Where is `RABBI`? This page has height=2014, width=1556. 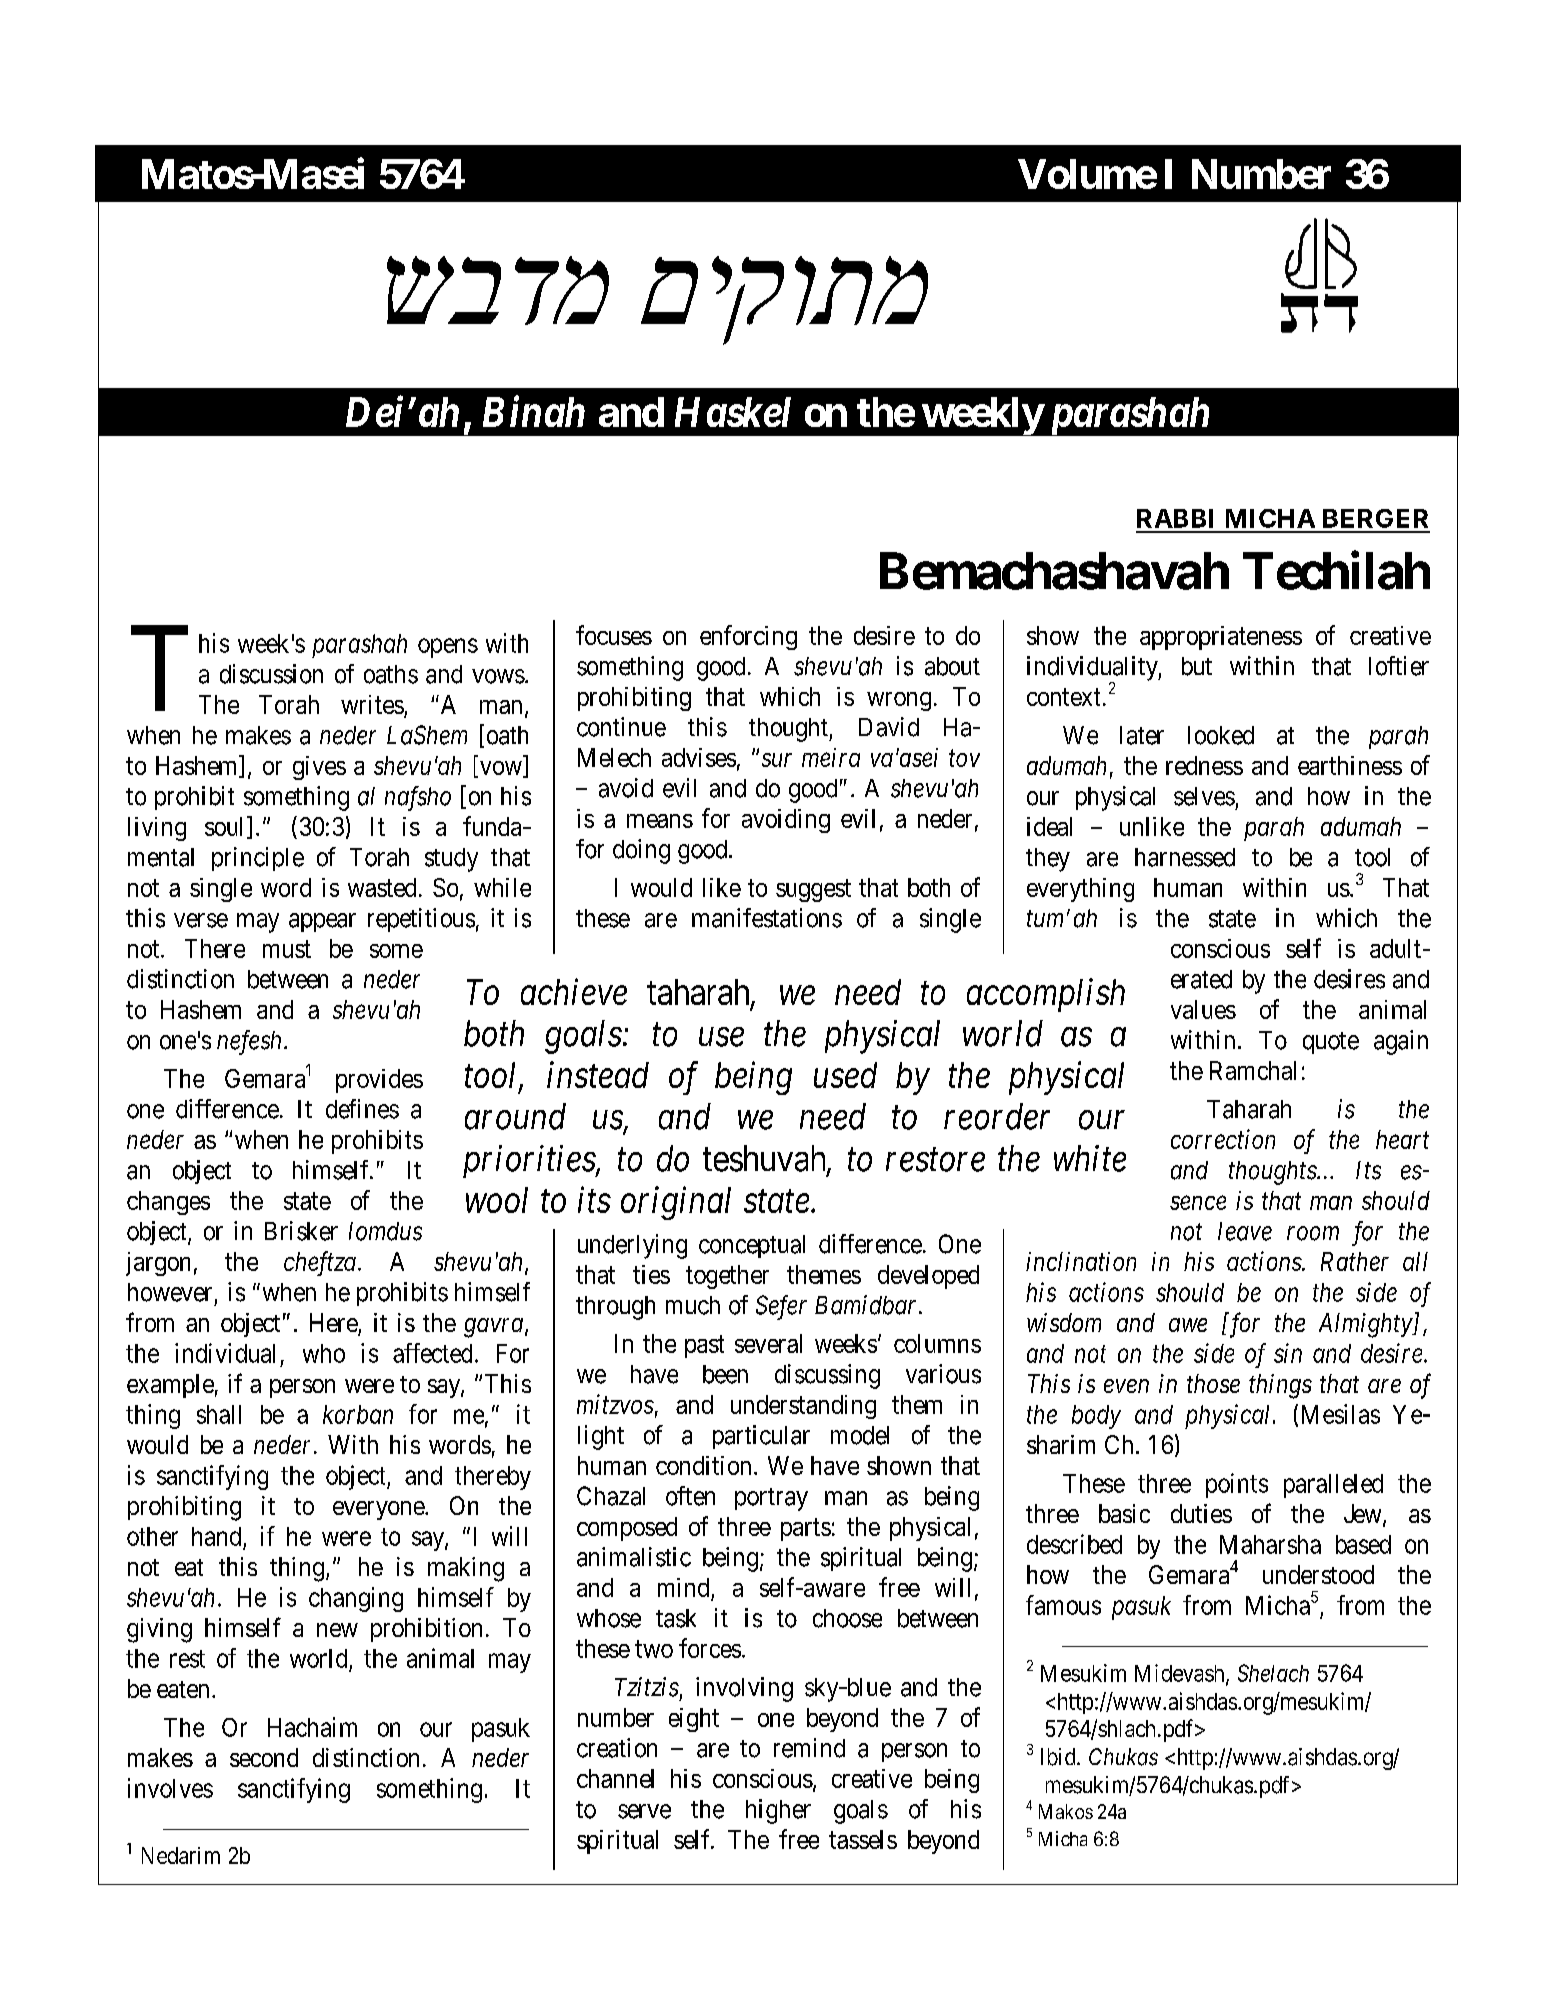
RABBI is located at coordinates (1175, 518).
